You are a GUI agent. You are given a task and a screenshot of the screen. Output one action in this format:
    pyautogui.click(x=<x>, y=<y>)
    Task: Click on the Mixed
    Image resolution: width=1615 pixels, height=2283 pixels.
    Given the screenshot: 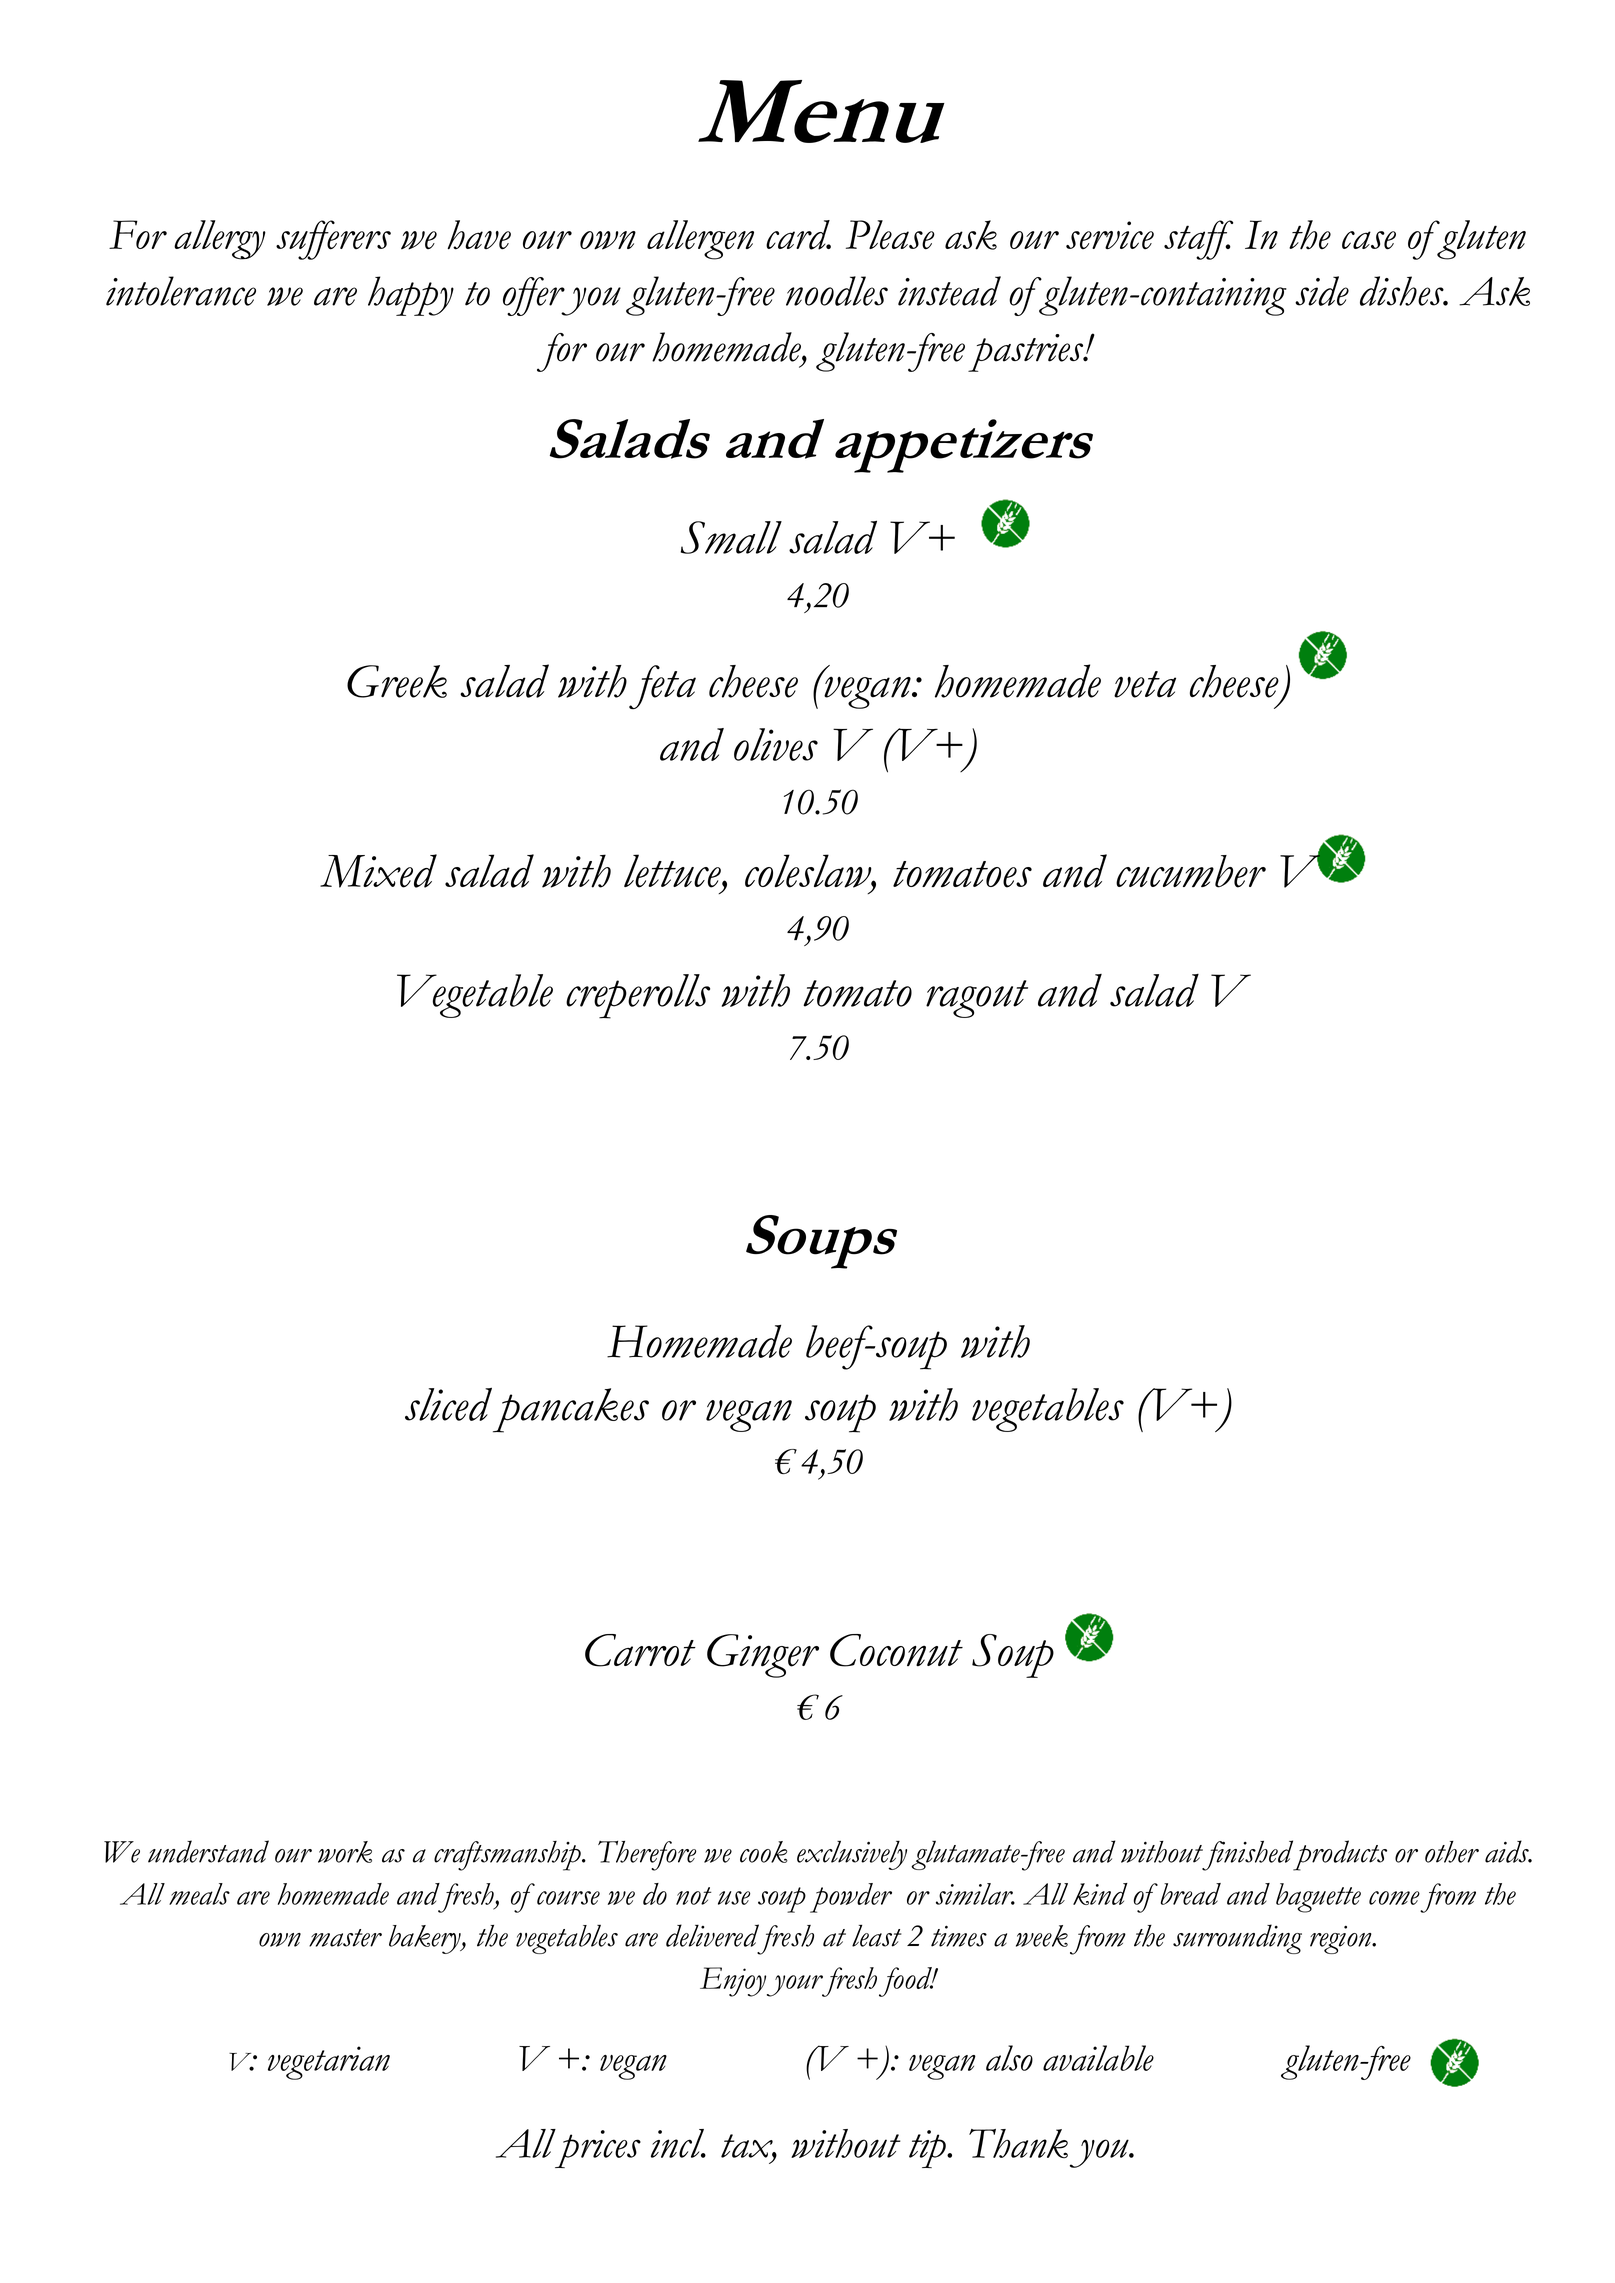 What is the action you would take?
    pyautogui.click(x=378, y=871)
